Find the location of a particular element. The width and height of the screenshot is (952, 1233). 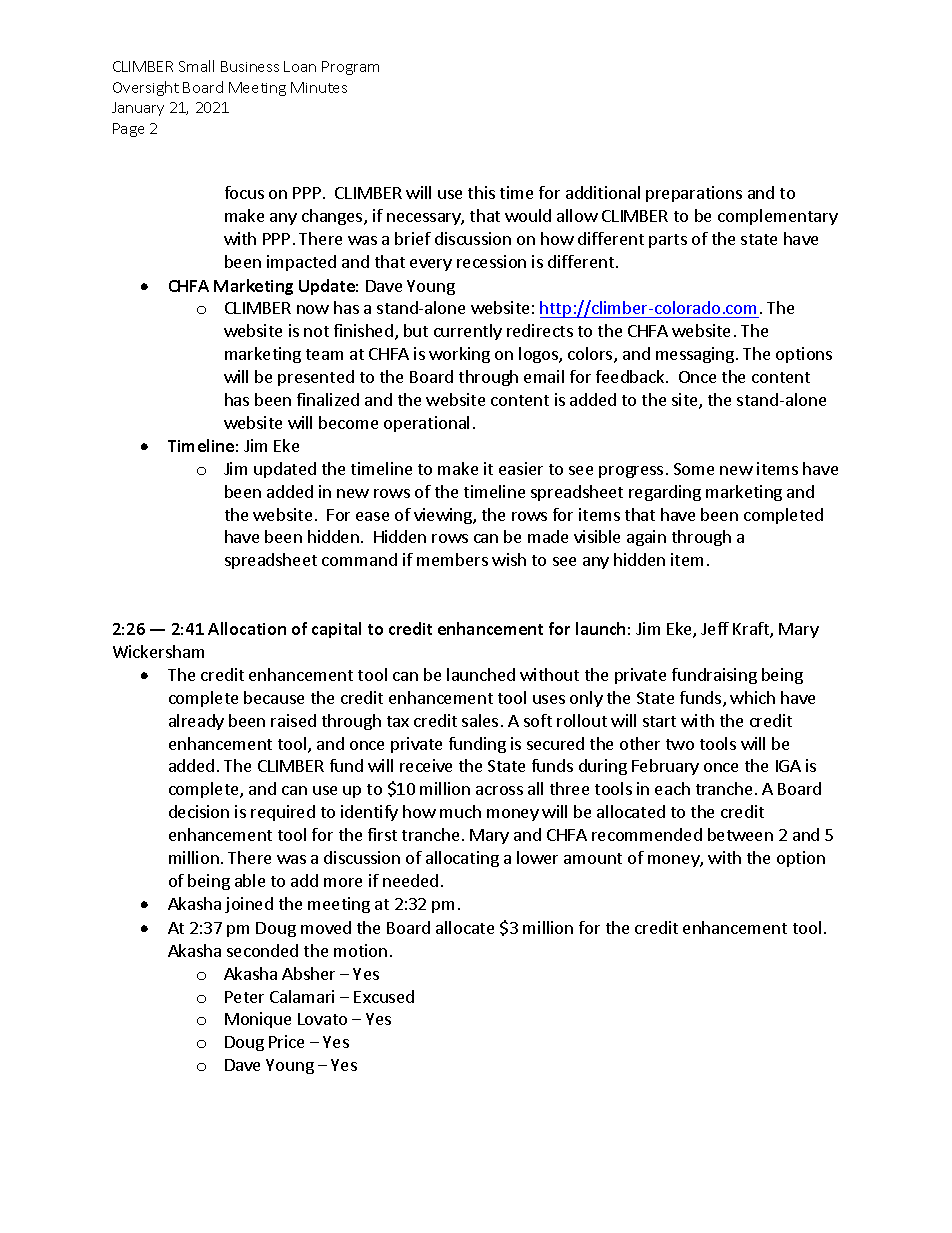

operational is located at coordinates (426, 424).
